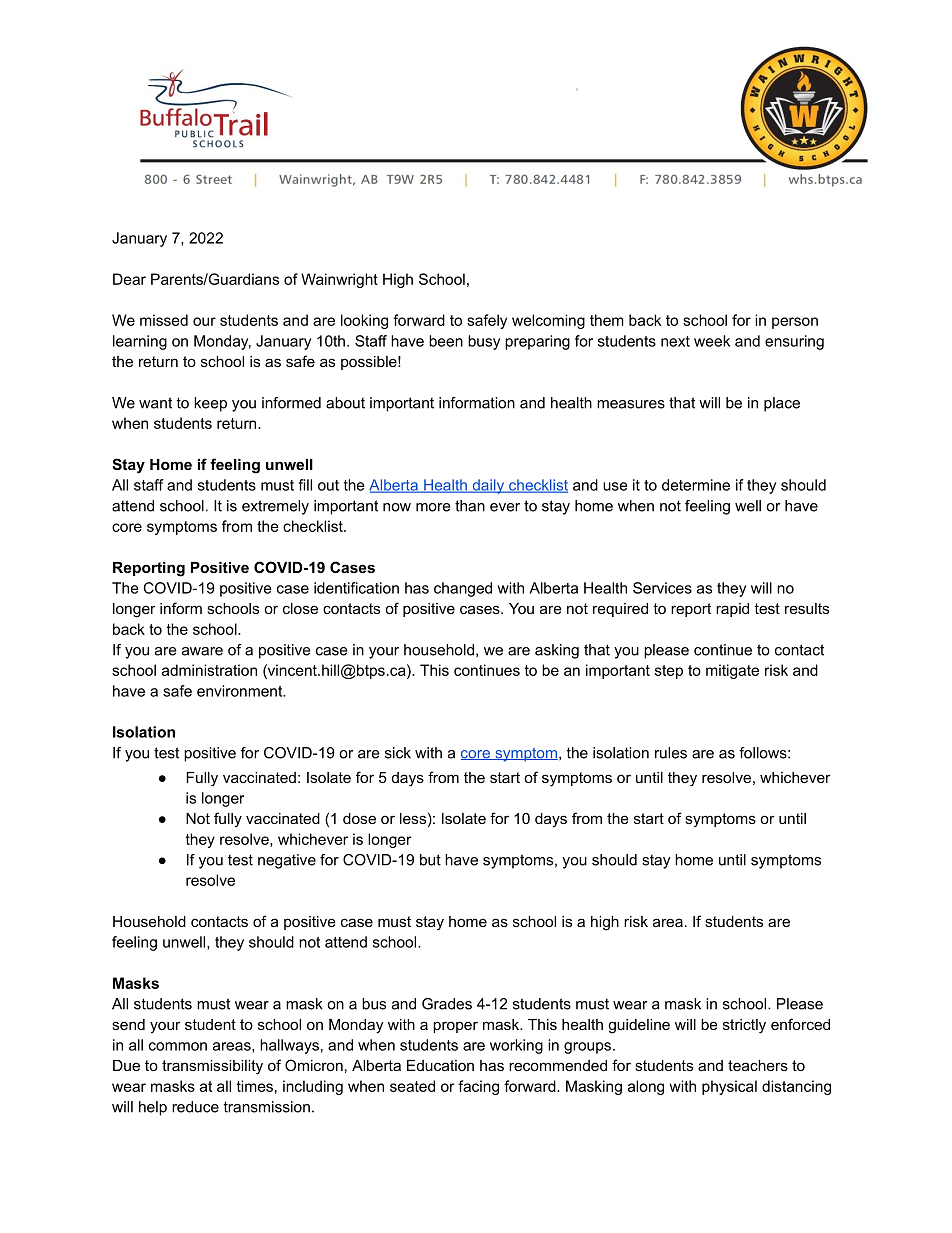 The width and height of the screenshot is (952, 1233). I want to click on been, so click(446, 341).
